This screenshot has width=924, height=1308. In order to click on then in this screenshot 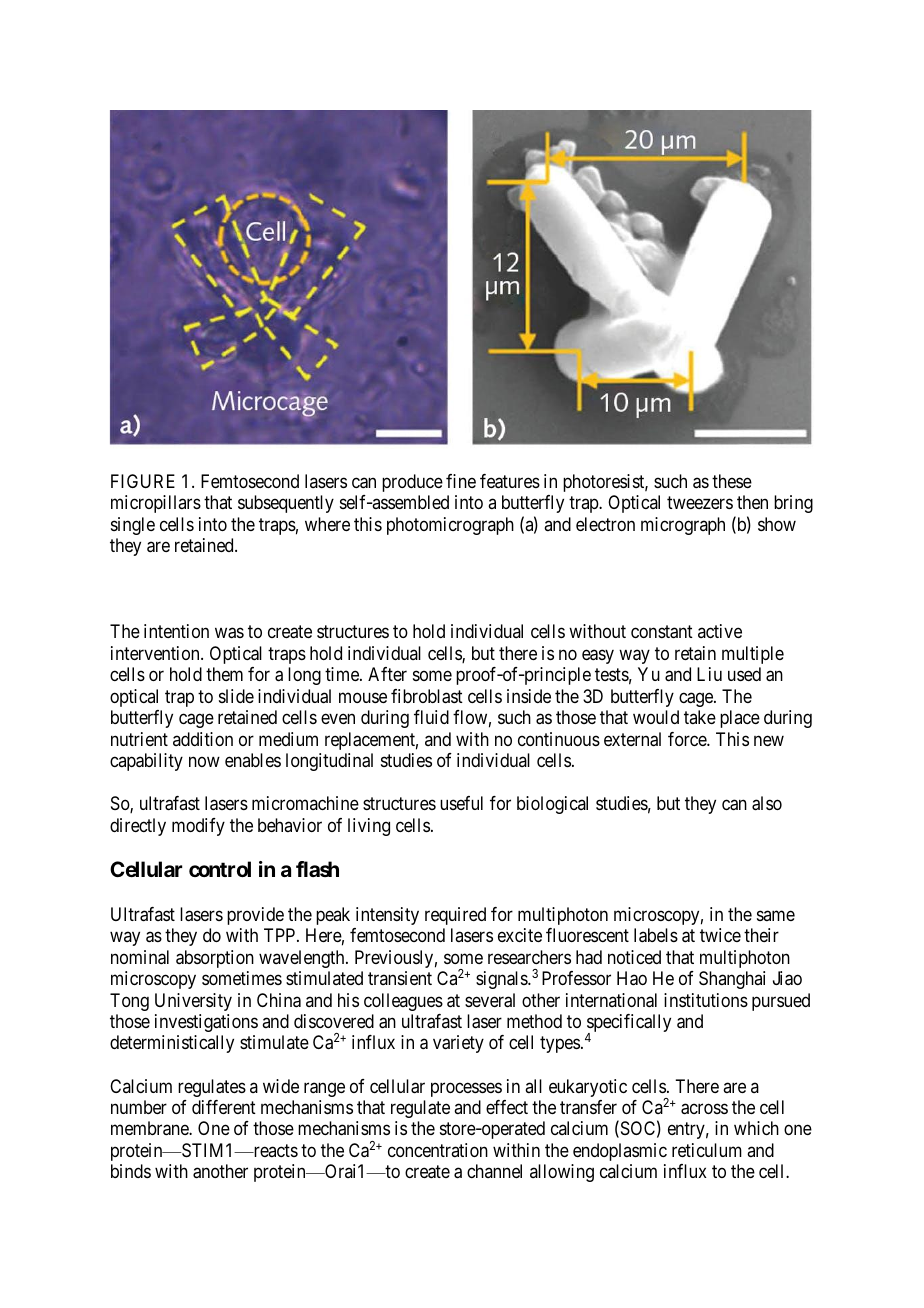, I will do `click(752, 502)`.
